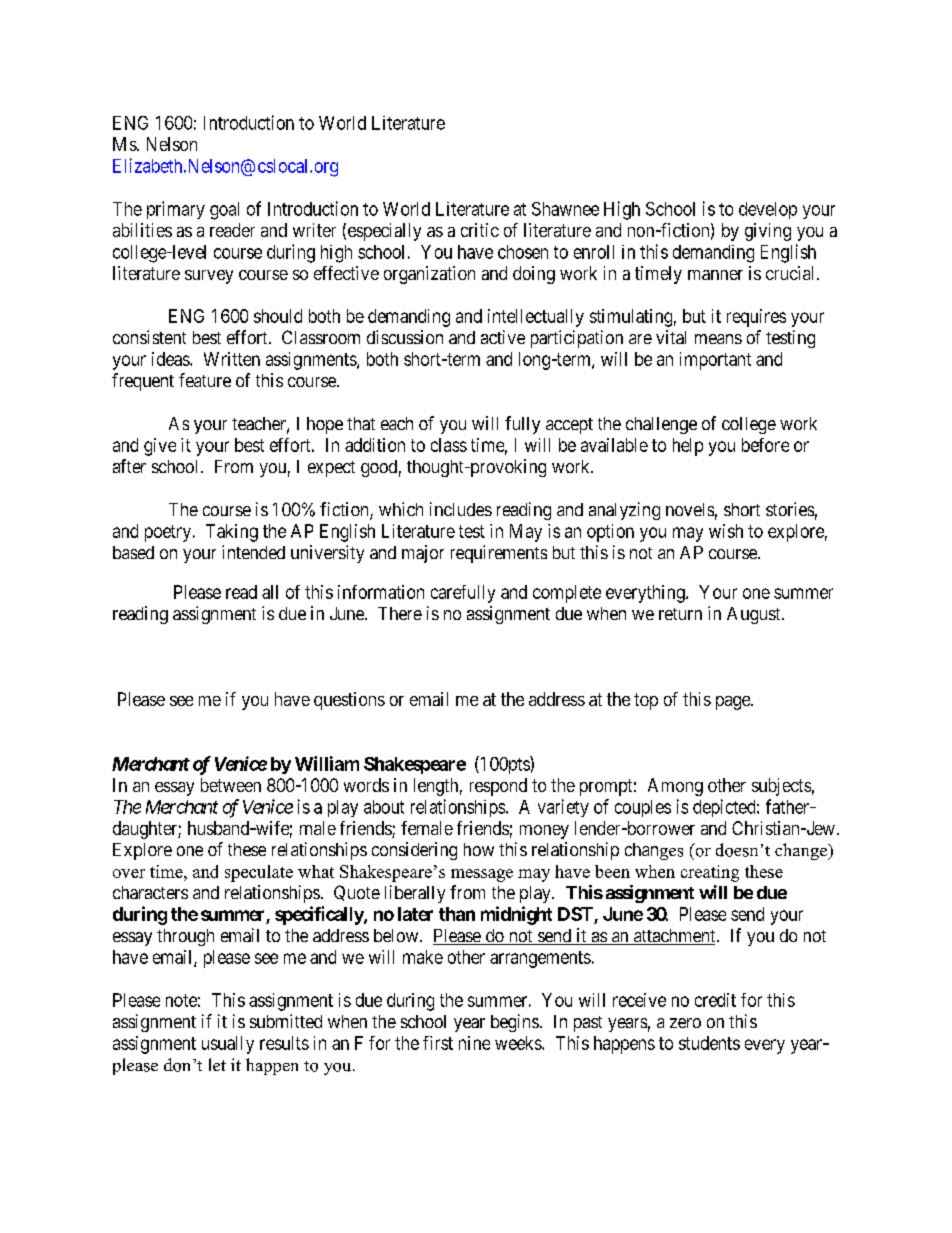 Image resolution: width=952 pixels, height=1233 pixels. Describe the element at coordinates (479, 849) in the document. I see `how` at that location.
